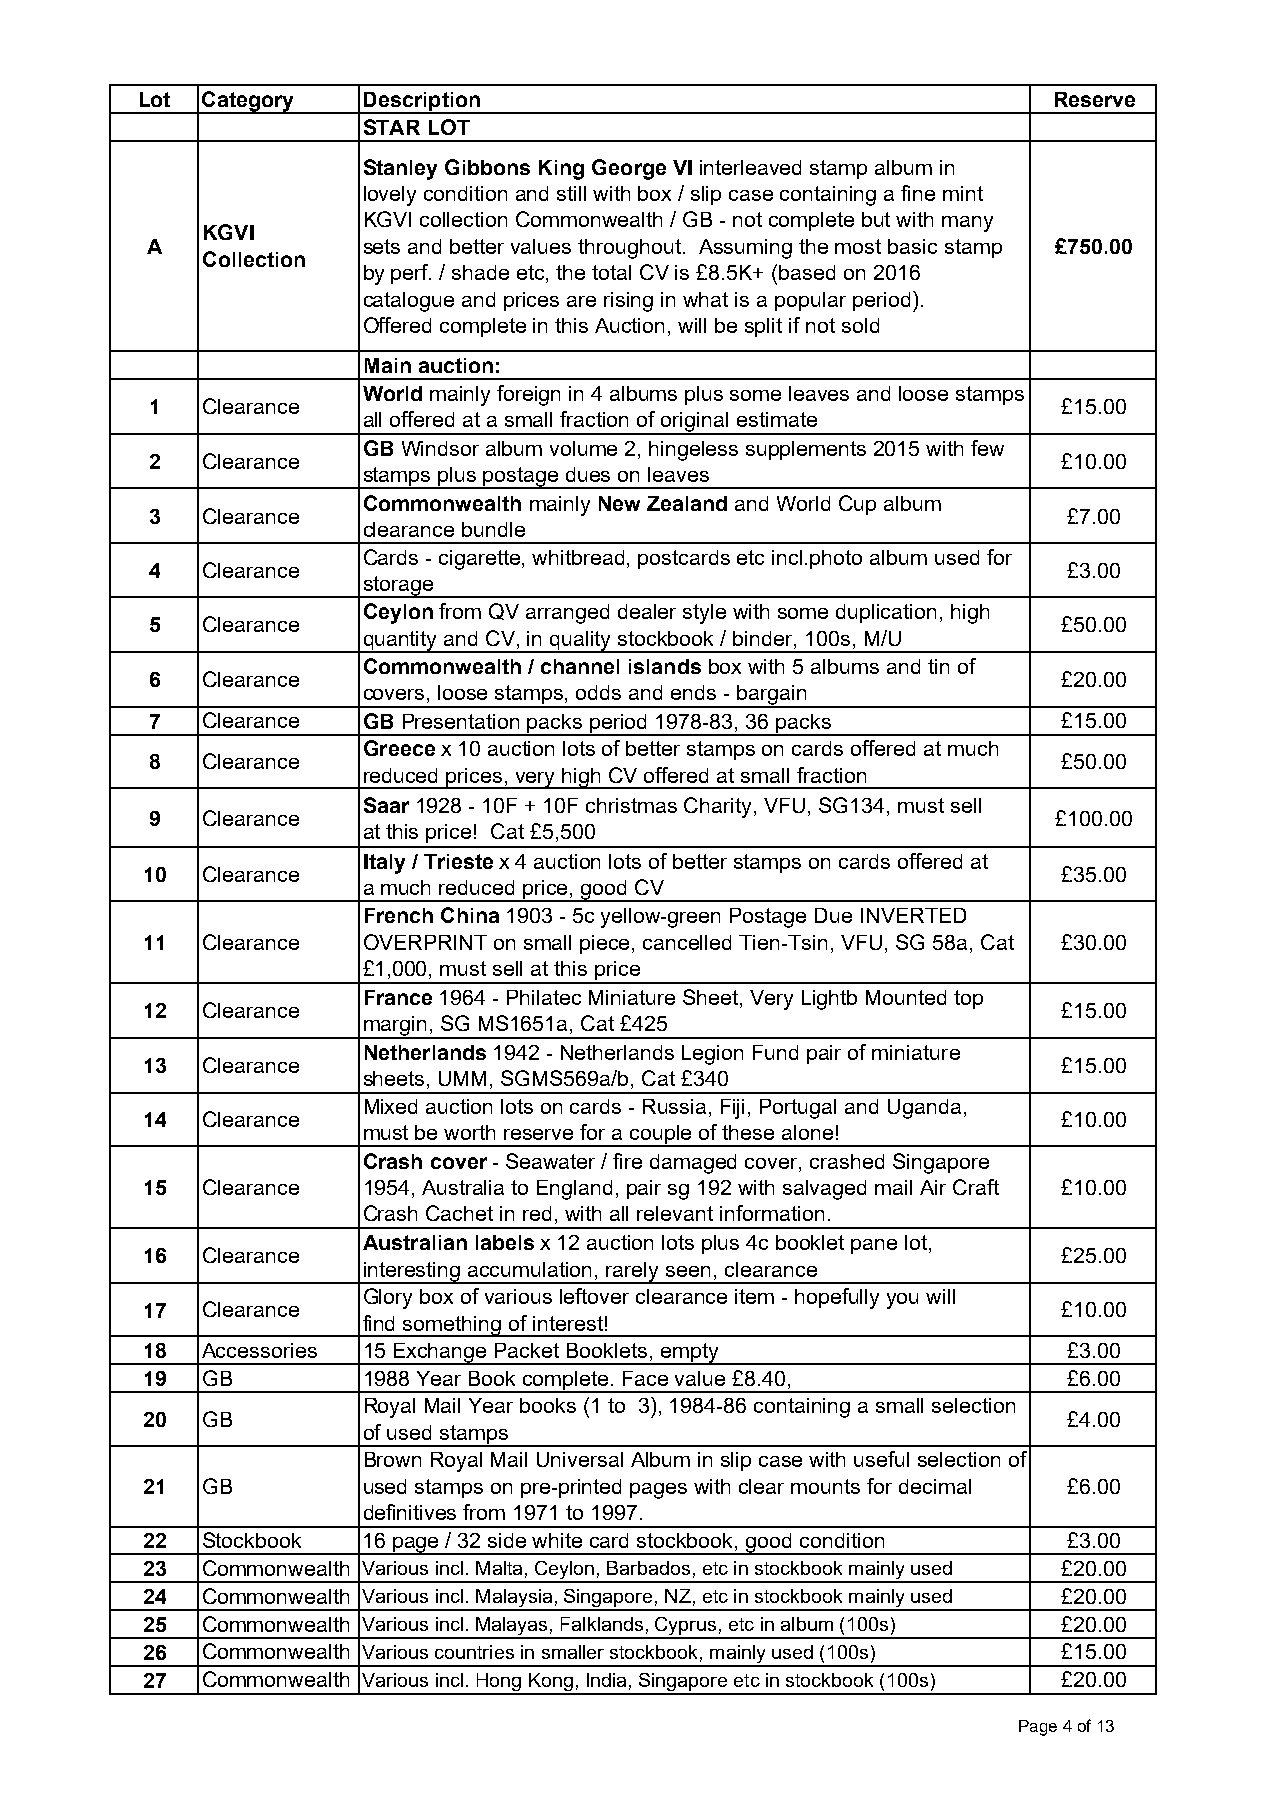 This screenshot has height=1794, width=1268. Describe the element at coordinates (627, 1161) in the screenshot. I see `fire` at that location.
